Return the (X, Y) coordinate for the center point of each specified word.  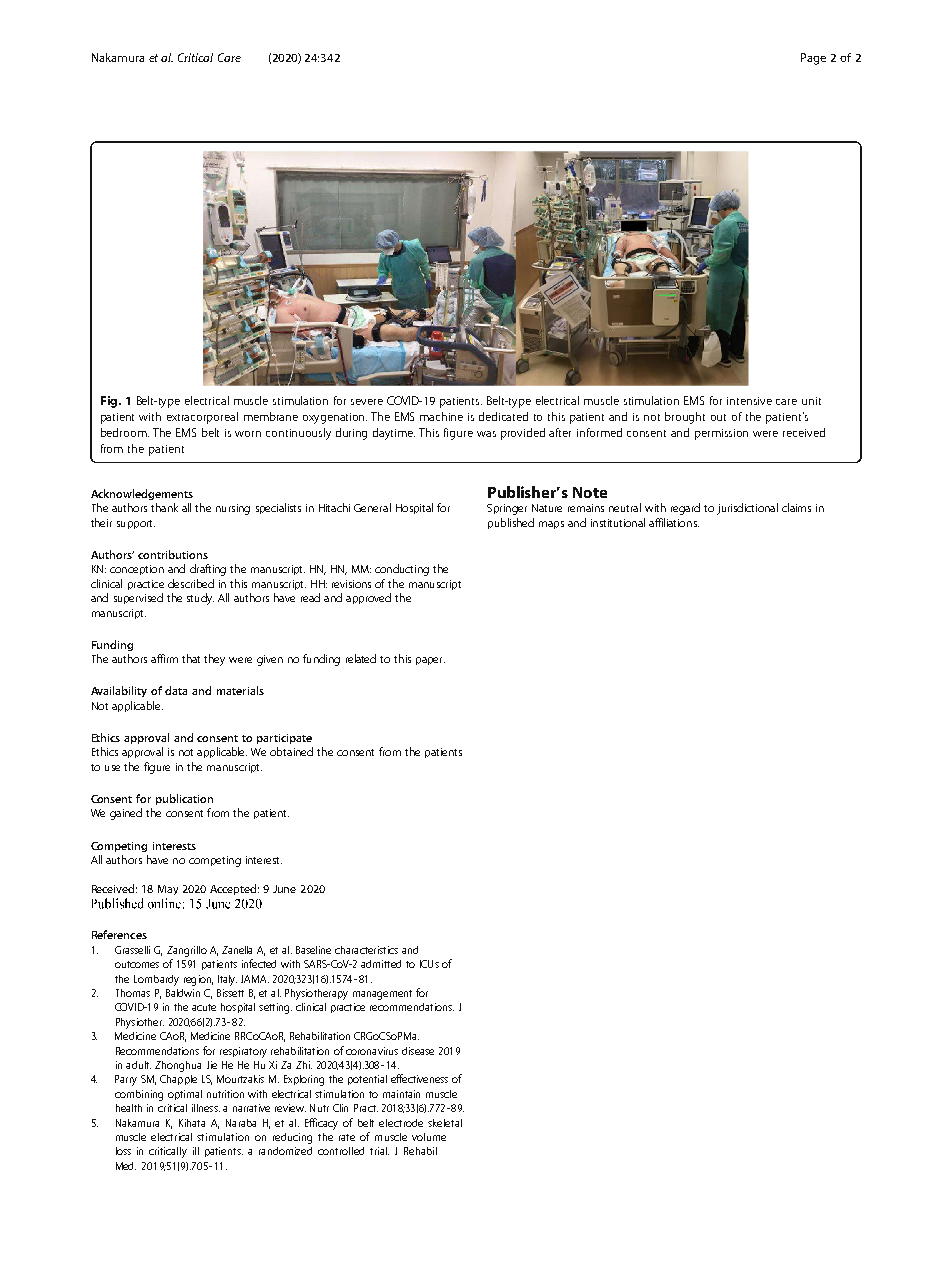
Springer (507, 509)
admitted (381, 964)
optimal (185, 1095)
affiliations (674, 522)
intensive (749, 401)
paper (430, 661)
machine (441, 416)
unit (811, 401)
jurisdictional (747, 509)
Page (813, 59)
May (168, 890)
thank (164, 507)
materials (240, 690)
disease (418, 1051)
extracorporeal (202, 418)
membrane (271, 416)
